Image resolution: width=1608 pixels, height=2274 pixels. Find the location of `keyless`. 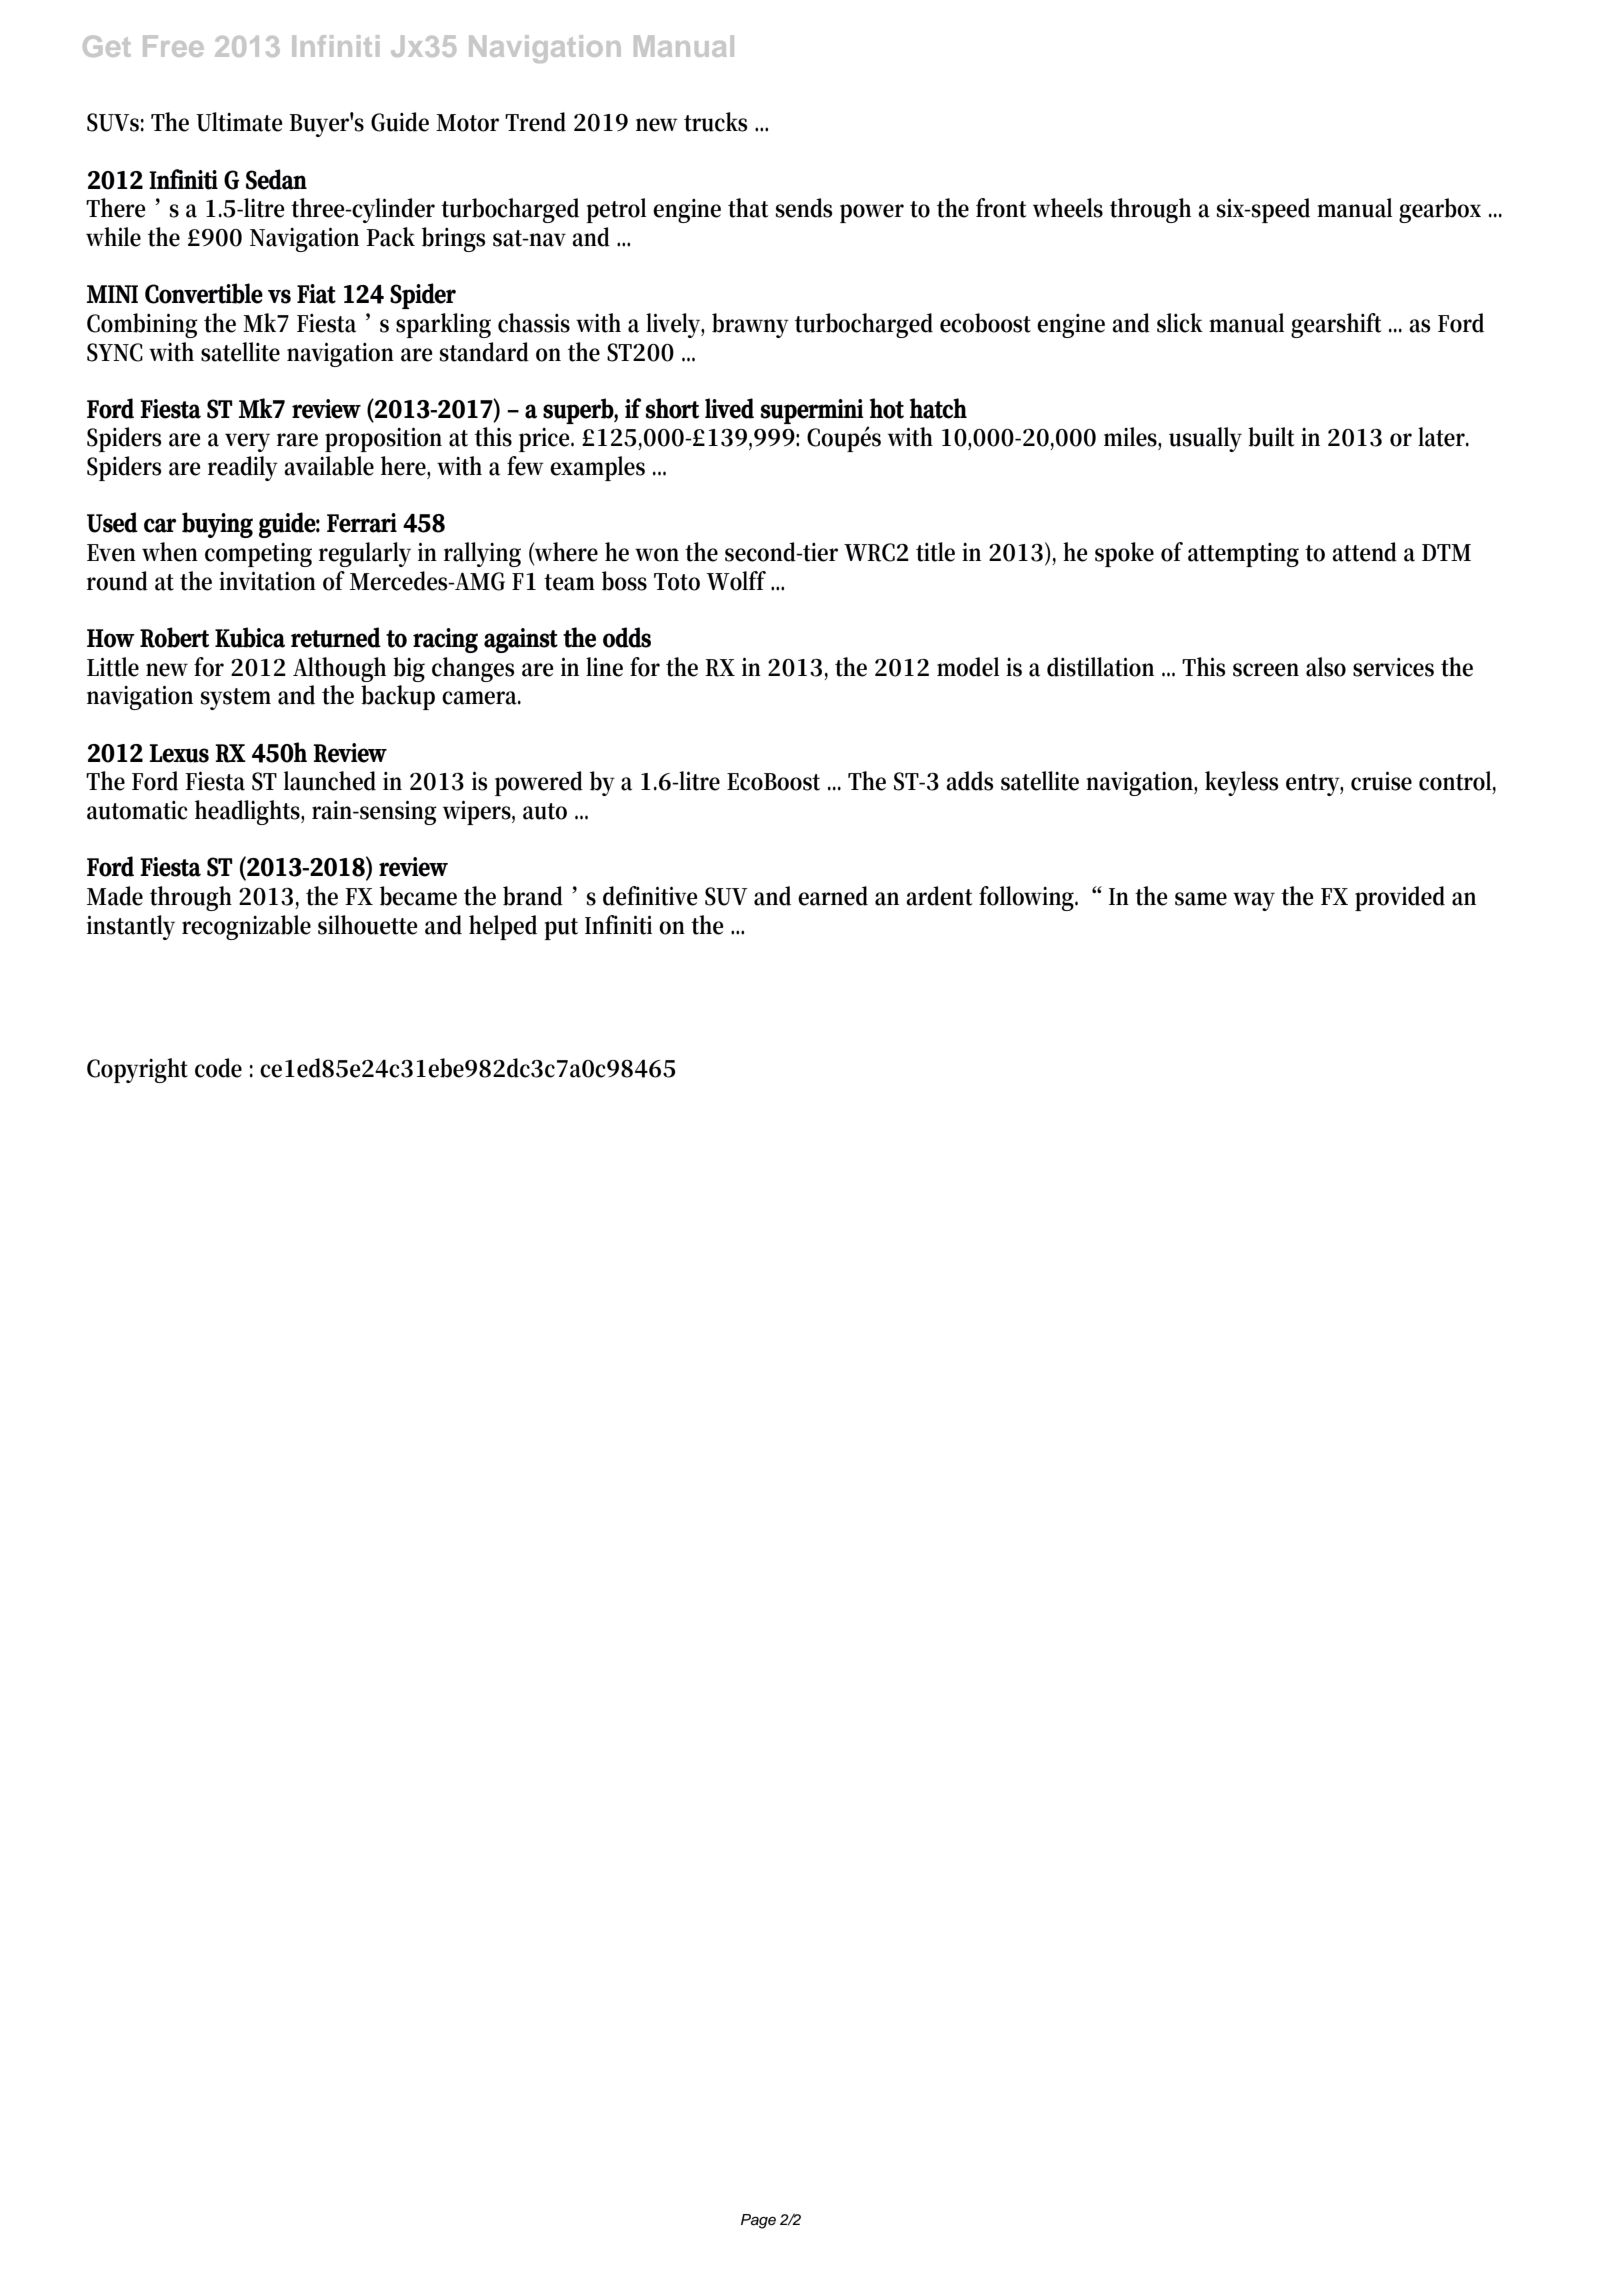

keyless is located at coordinates (1242, 783).
